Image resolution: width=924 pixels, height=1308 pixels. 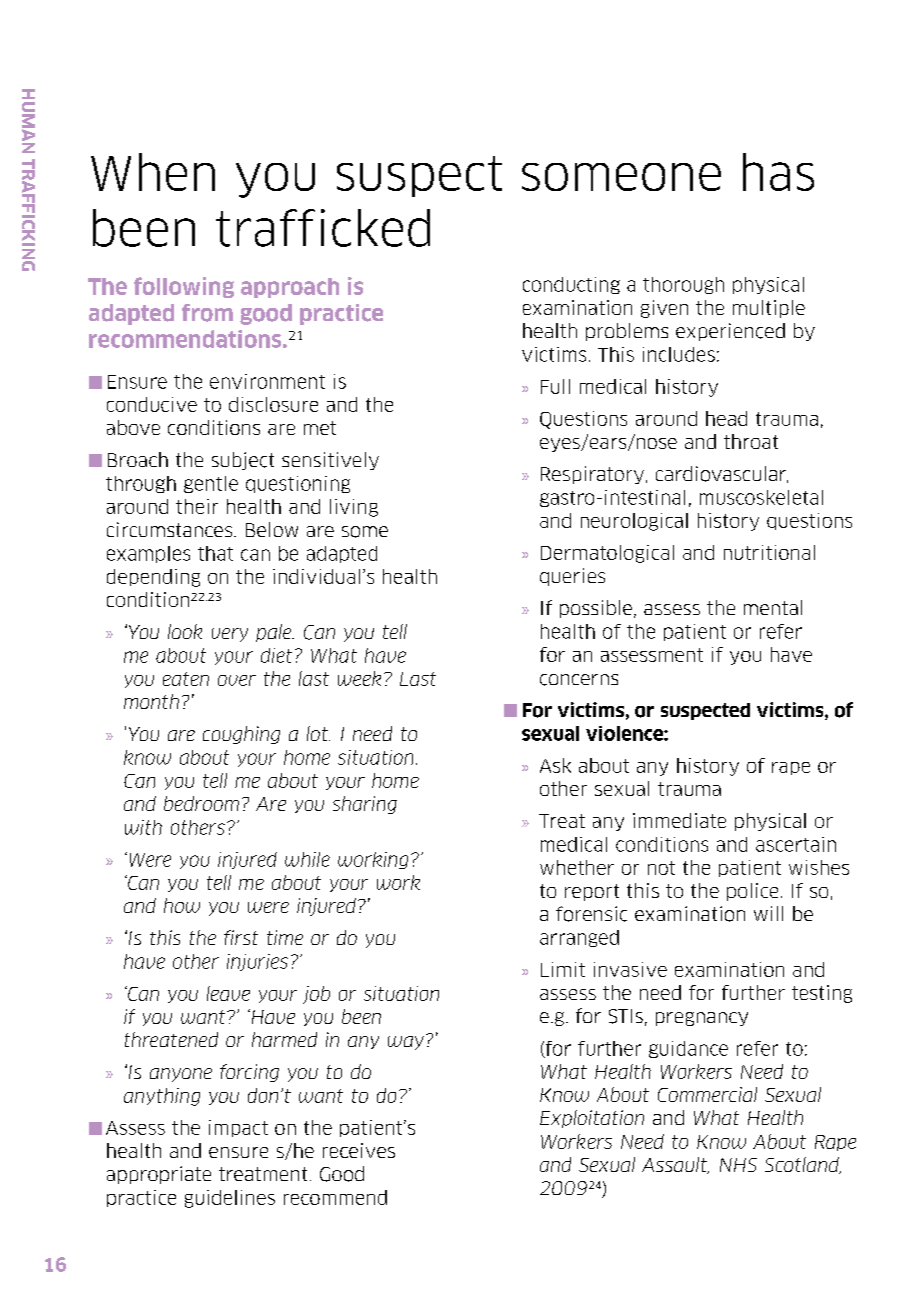 I want to click on has, so click(x=778, y=172).
